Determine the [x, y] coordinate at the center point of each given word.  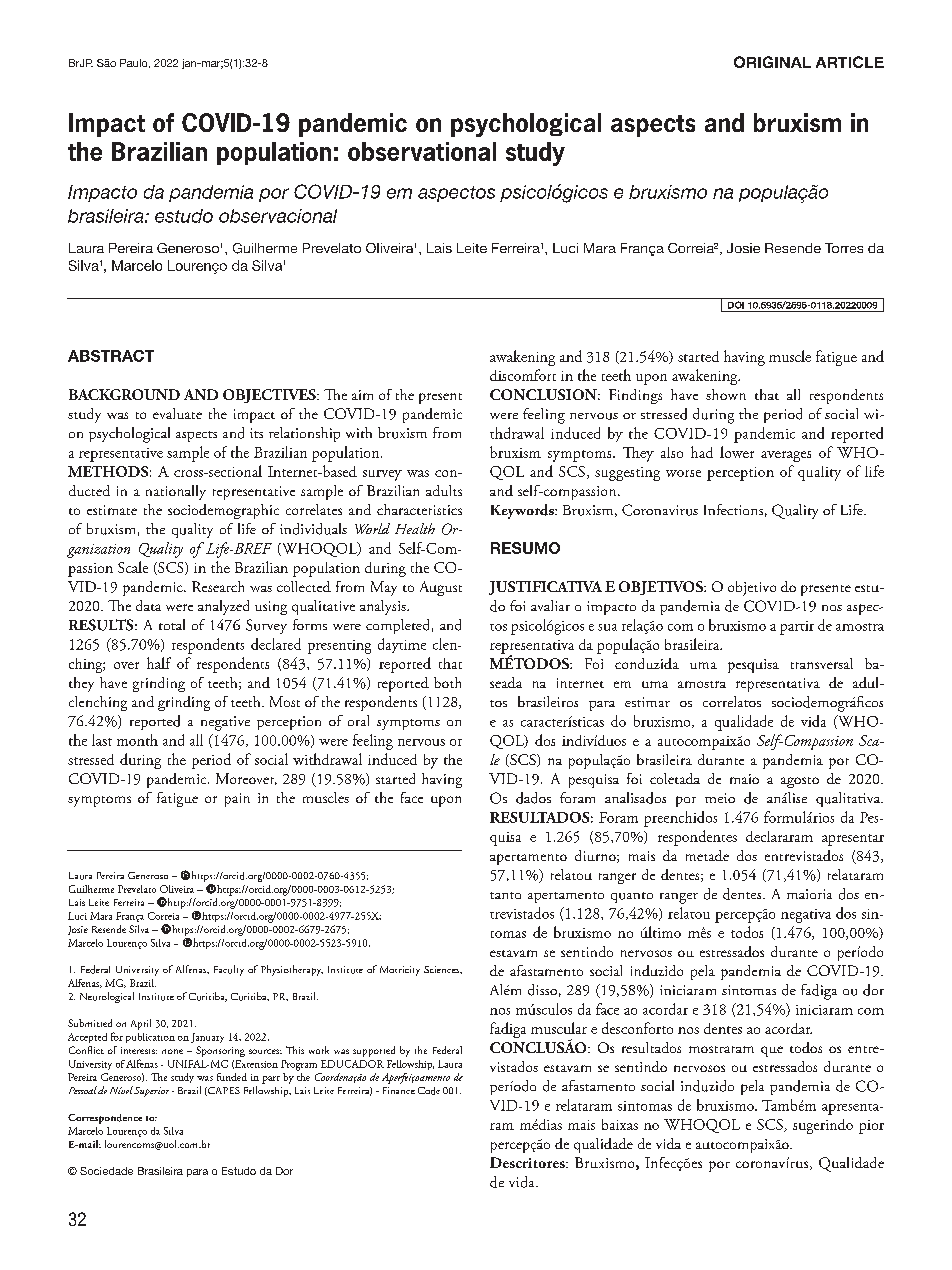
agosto [800, 782]
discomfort [523, 375]
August [441, 588]
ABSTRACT [111, 356]
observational [422, 151]
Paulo [135, 63]
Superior [151, 1092]
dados [533, 798]
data [148, 605]
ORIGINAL [772, 62]
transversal [822, 663]
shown [726, 394]
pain [237, 800]
